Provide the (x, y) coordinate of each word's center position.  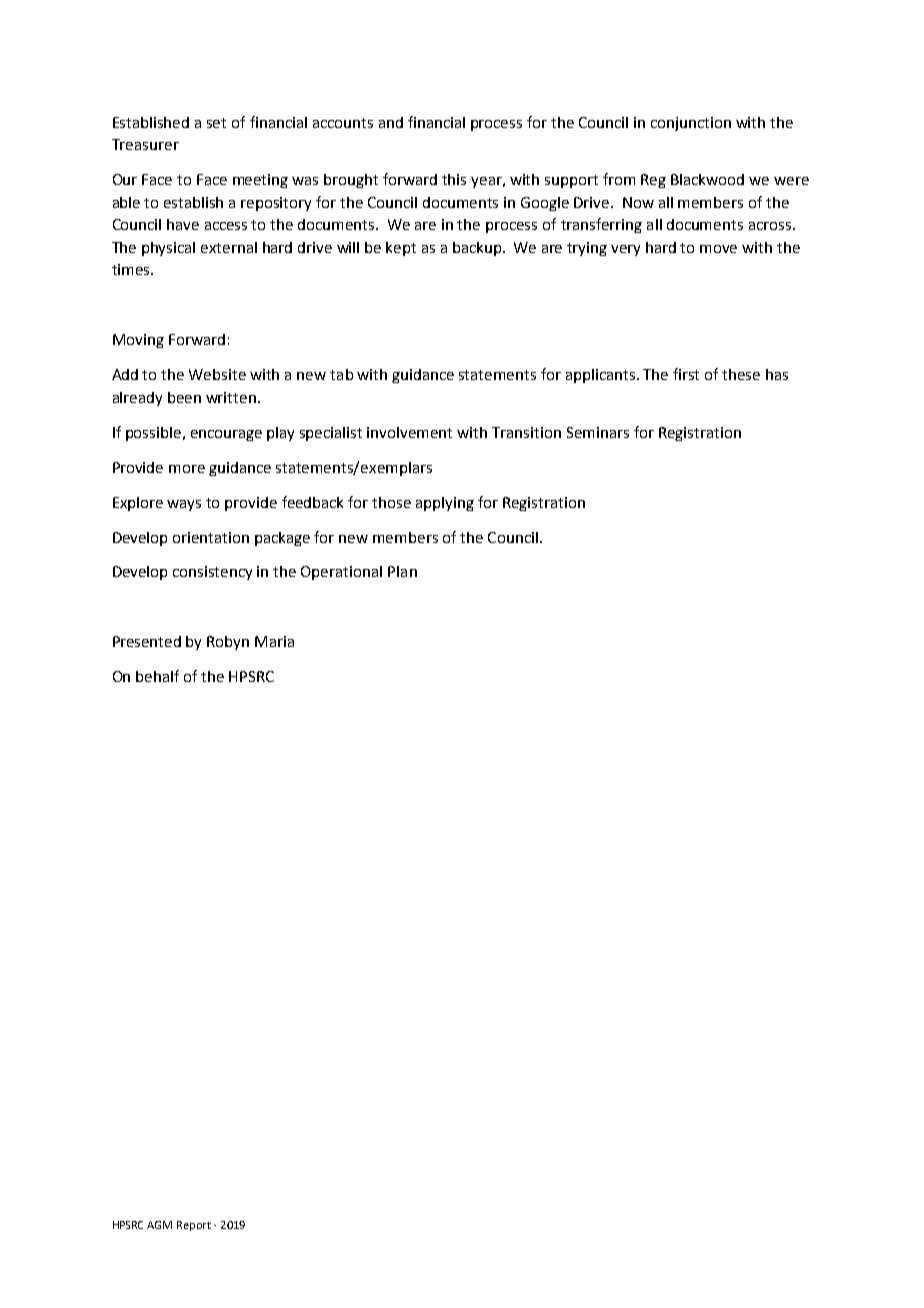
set (216, 123)
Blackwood (707, 179)
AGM (159, 1225)
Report (194, 1226)
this (454, 179)
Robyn (228, 643)
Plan (402, 571)
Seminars (598, 432)
